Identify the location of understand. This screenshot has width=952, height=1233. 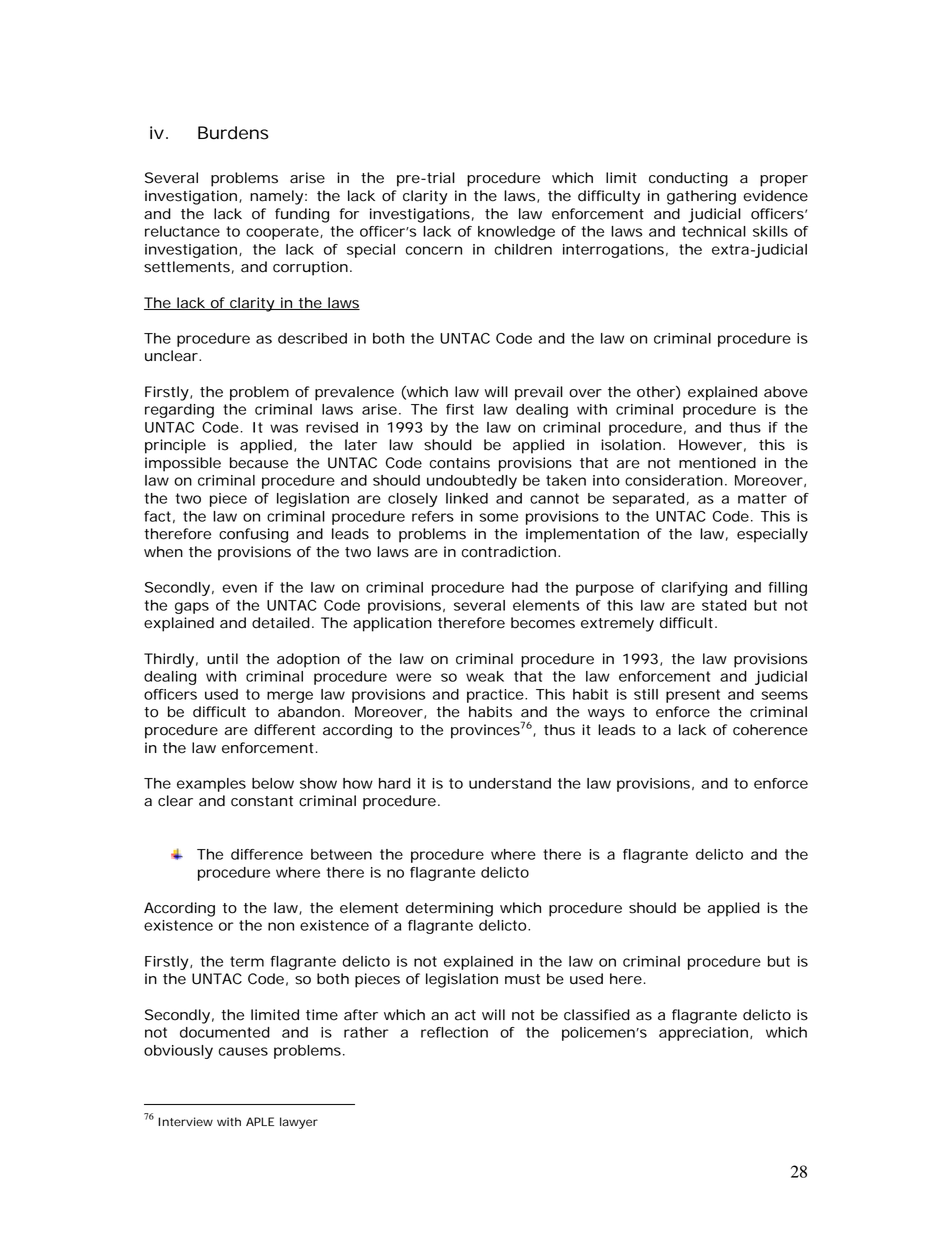
(510, 783).
